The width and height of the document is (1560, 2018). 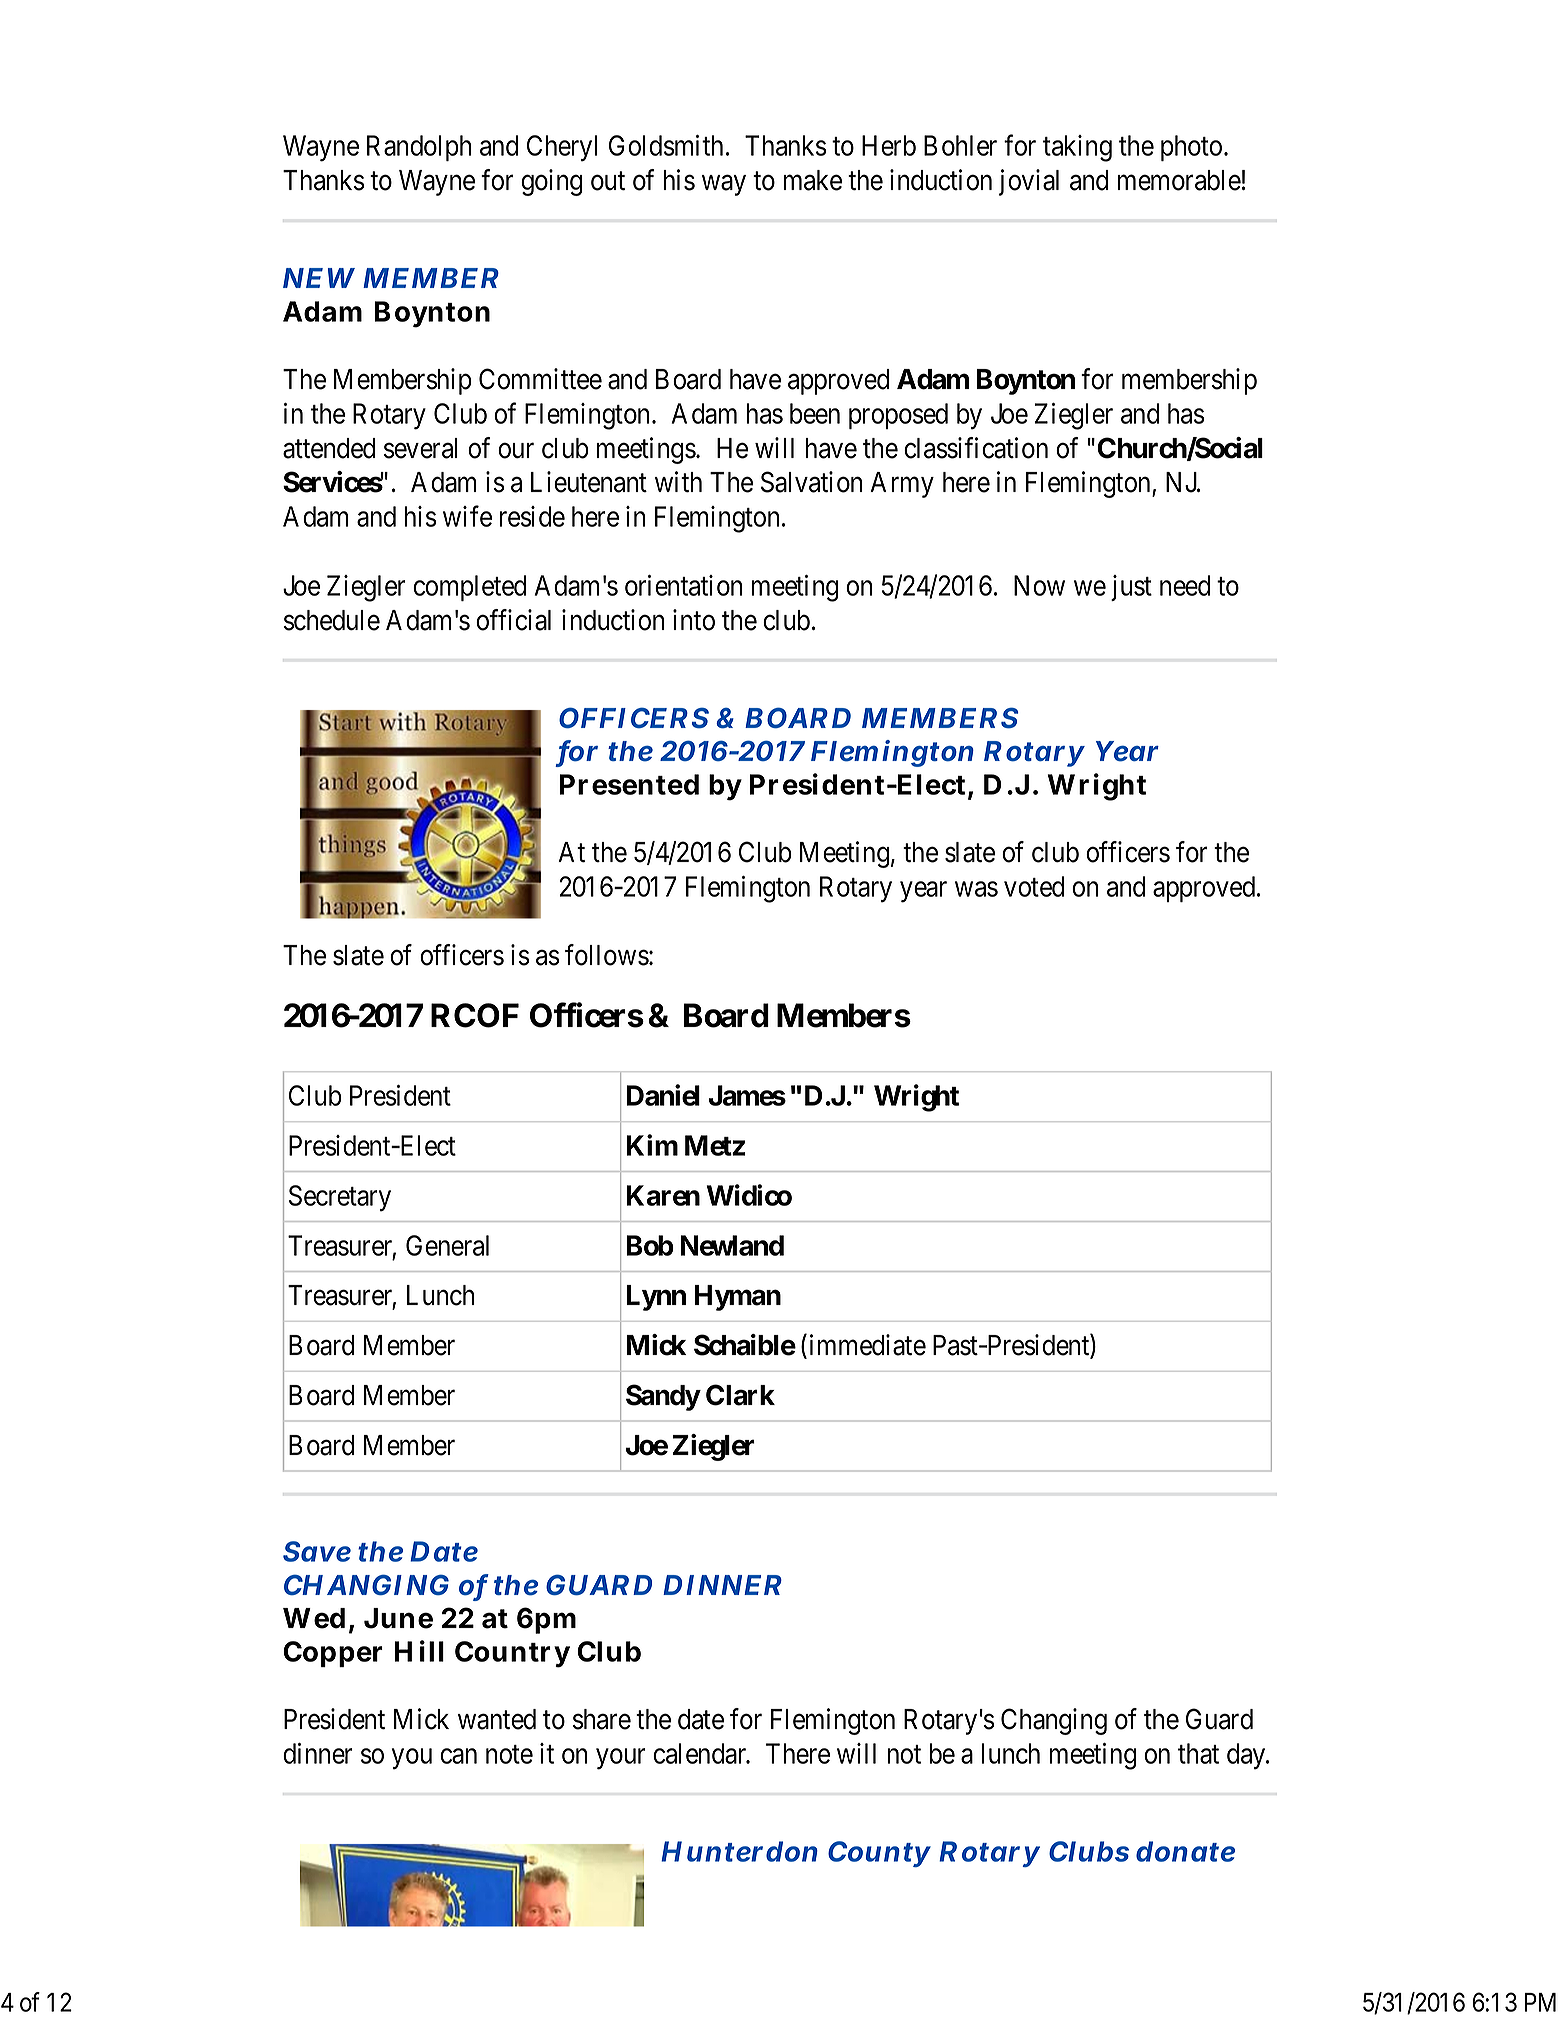 What do you see at coordinates (813, 180) in the document?
I see `make` at bounding box center [813, 180].
